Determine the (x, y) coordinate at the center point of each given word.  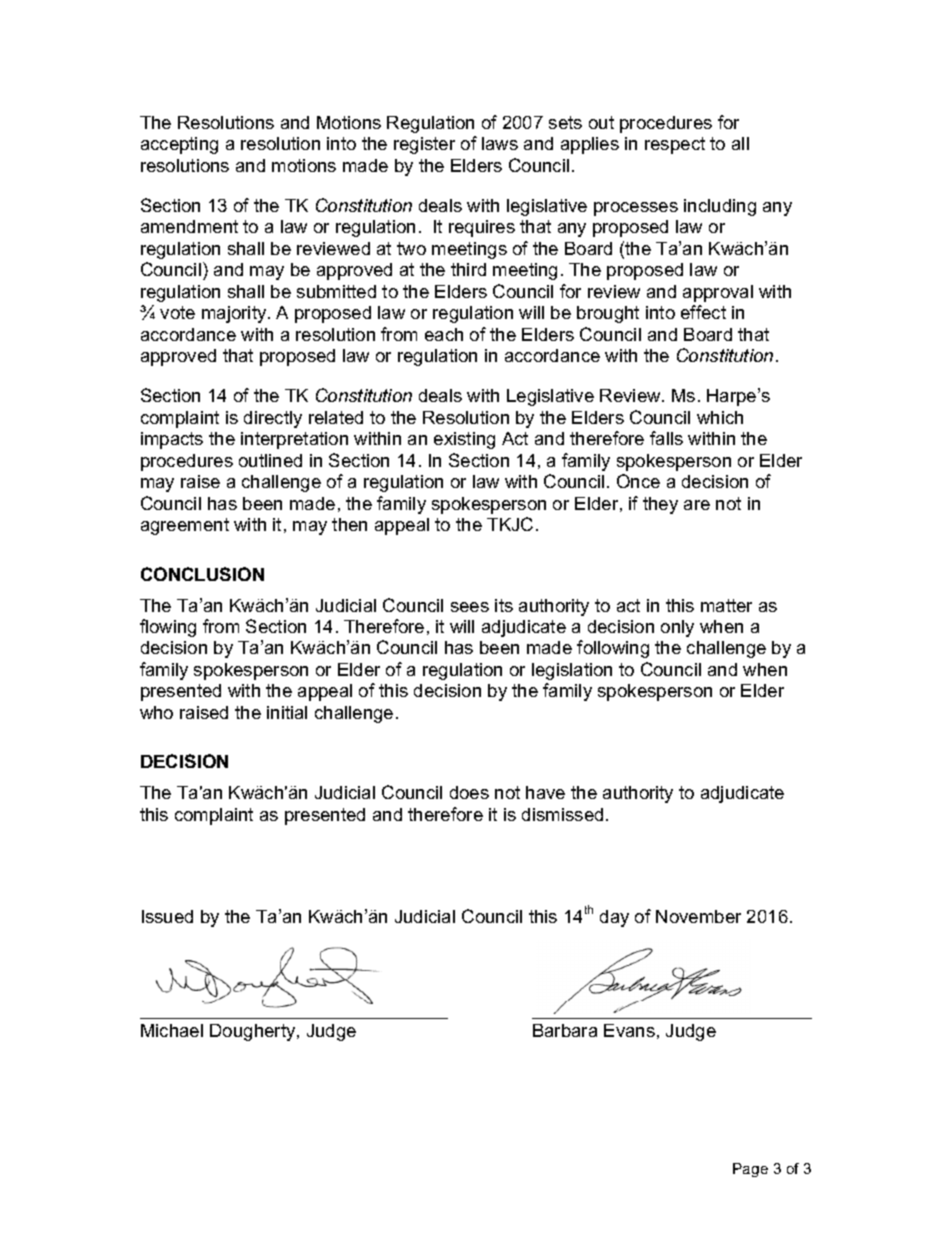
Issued (167, 916)
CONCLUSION (202, 574)
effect (703, 312)
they (660, 505)
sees (470, 607)
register (424, 145)
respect (675, 145)
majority (235, 314)
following (613, 649)
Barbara (565, 1030)
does (469, 792)
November (698, 916)
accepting (179, 145)
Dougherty (254, 1032)
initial (287, 712)
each (444, 334)
